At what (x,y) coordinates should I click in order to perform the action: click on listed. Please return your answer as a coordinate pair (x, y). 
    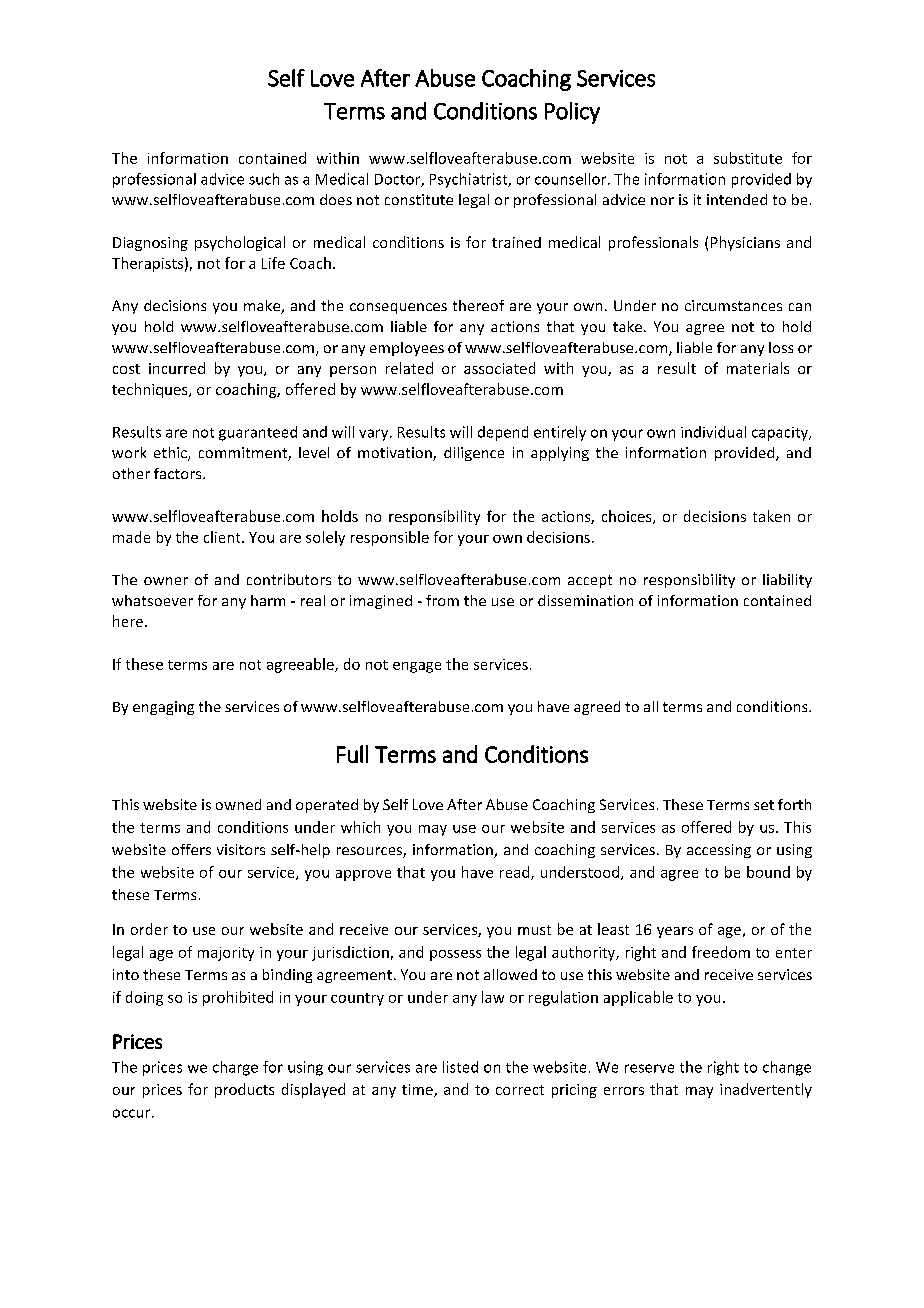
    Looking at the image, I should click on (460, 1067).
